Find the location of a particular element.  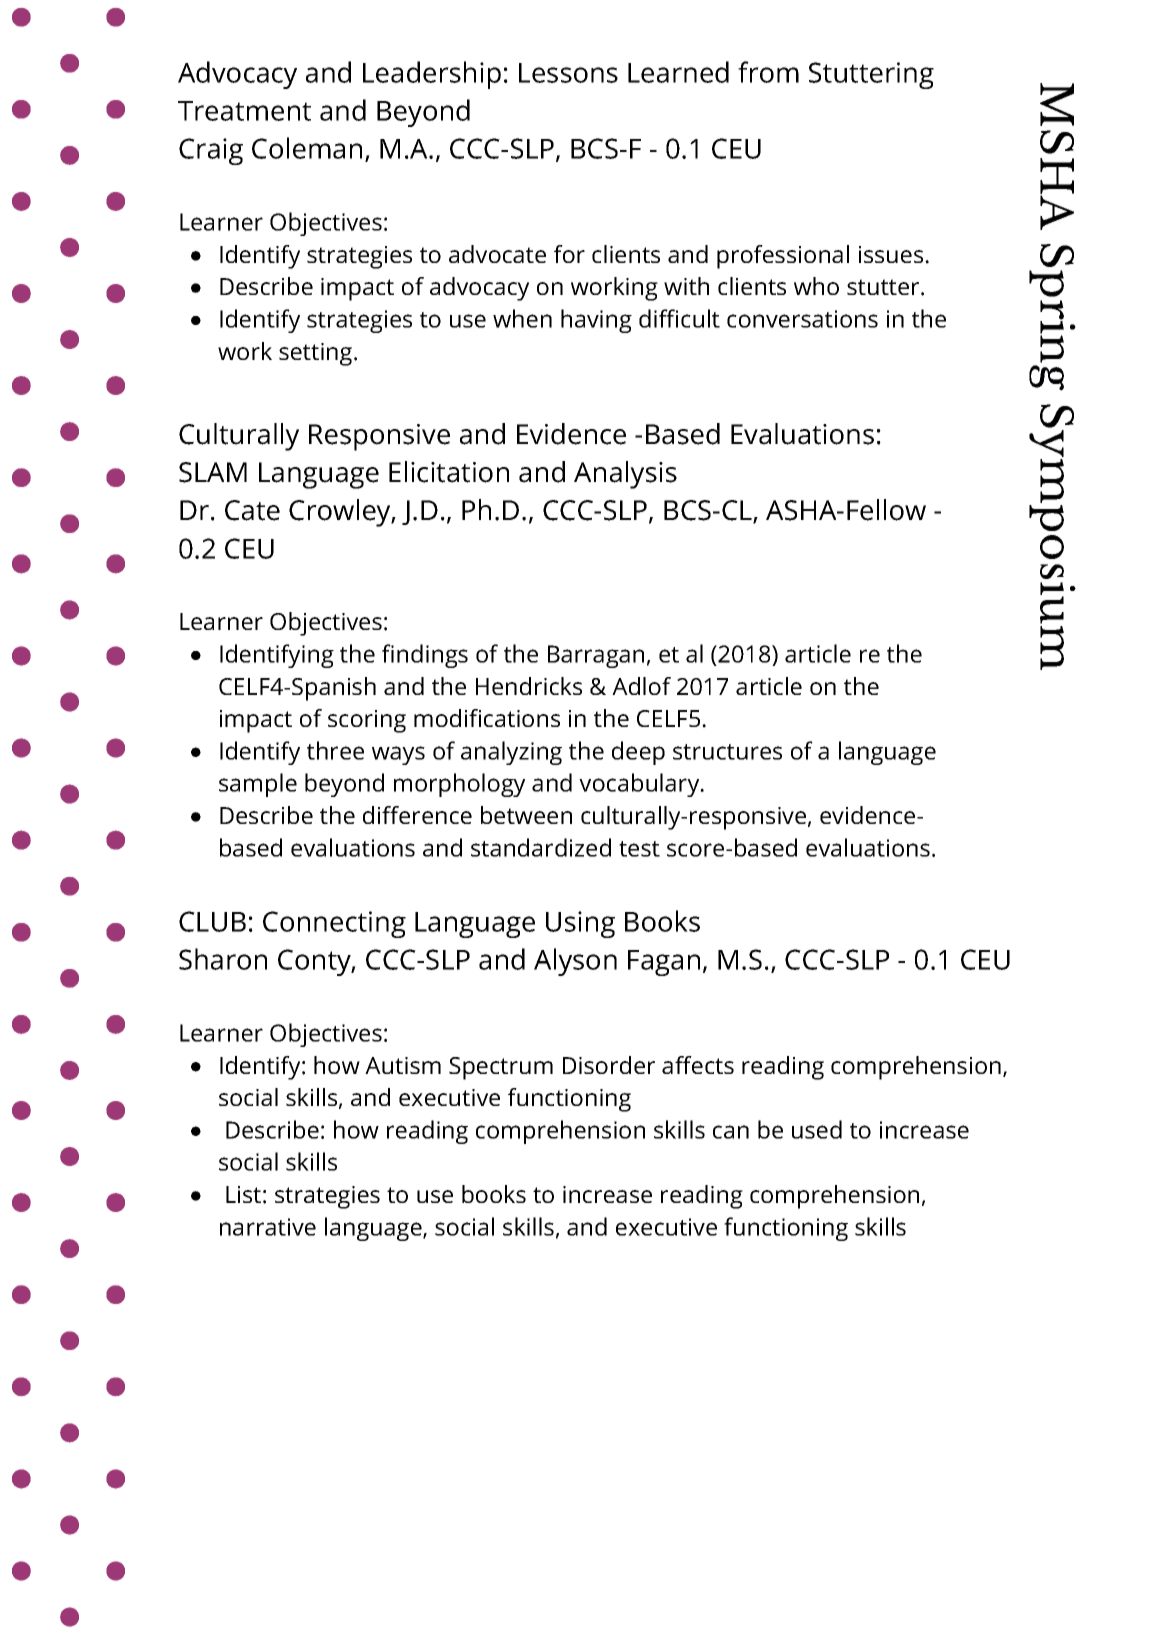

standardized is located at coordinates (541, 847).
